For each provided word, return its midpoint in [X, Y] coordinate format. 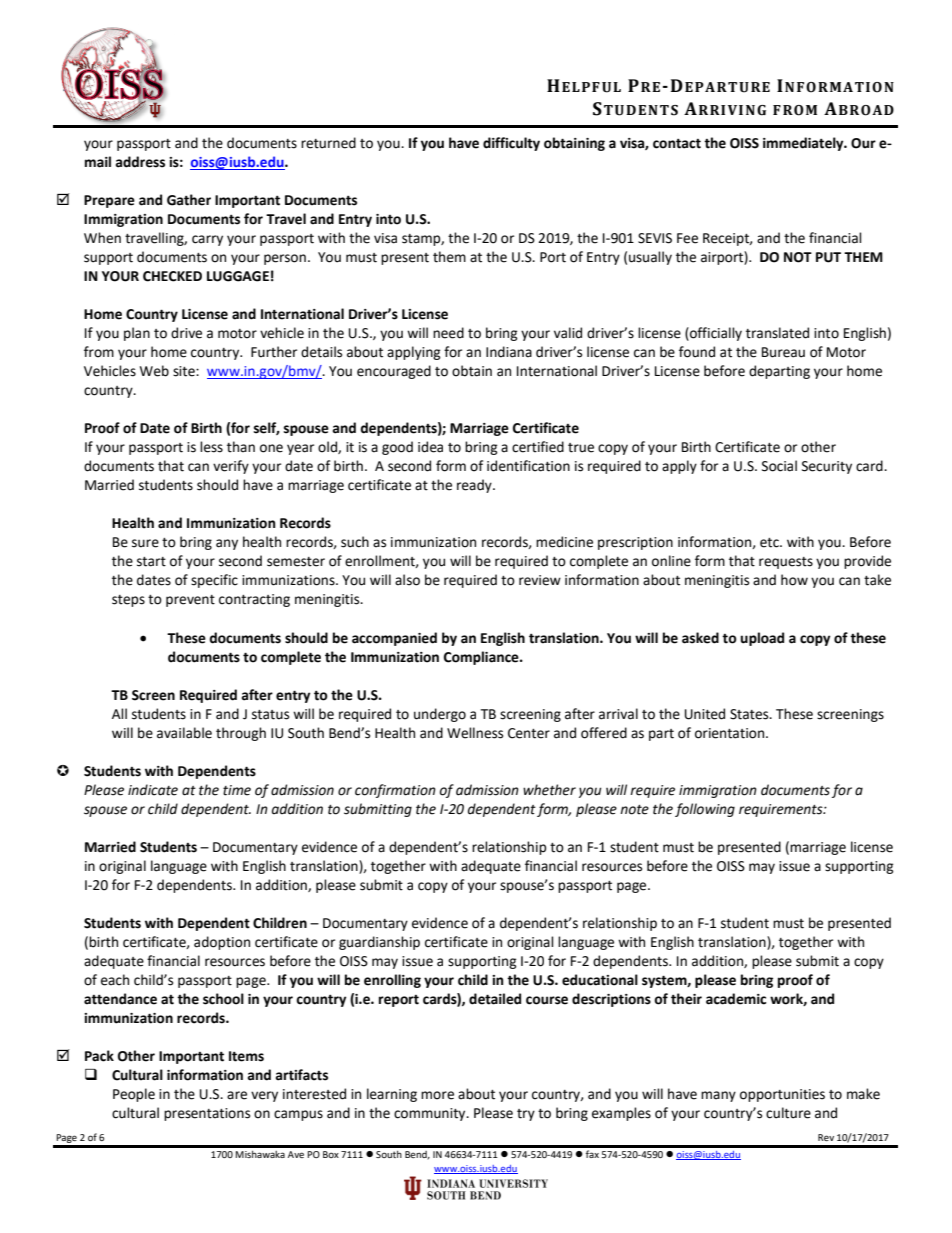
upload [762, 639]
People [134, 1095]
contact [677, 144]
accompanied [394, 639]
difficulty [511, 144]
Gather [189, 200]
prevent [190, 601]
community [431, 1114]
